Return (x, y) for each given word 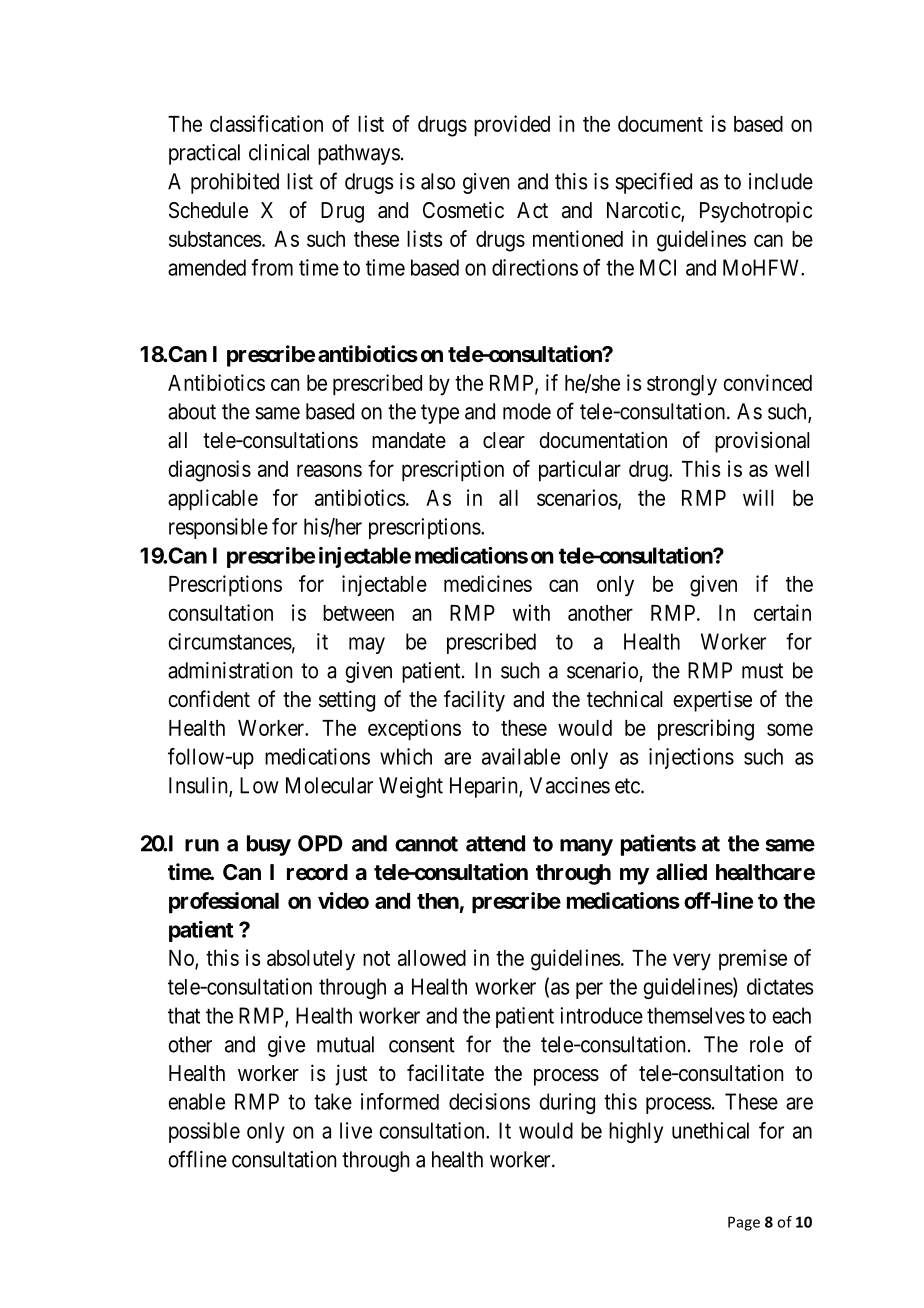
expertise (712, 701)
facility (474, 701)
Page (744, 1223)
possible (204, 1132)
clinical (279, 152)
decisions (489, 1101)
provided (512, 126)
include (781, 181)
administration (230, 670)
